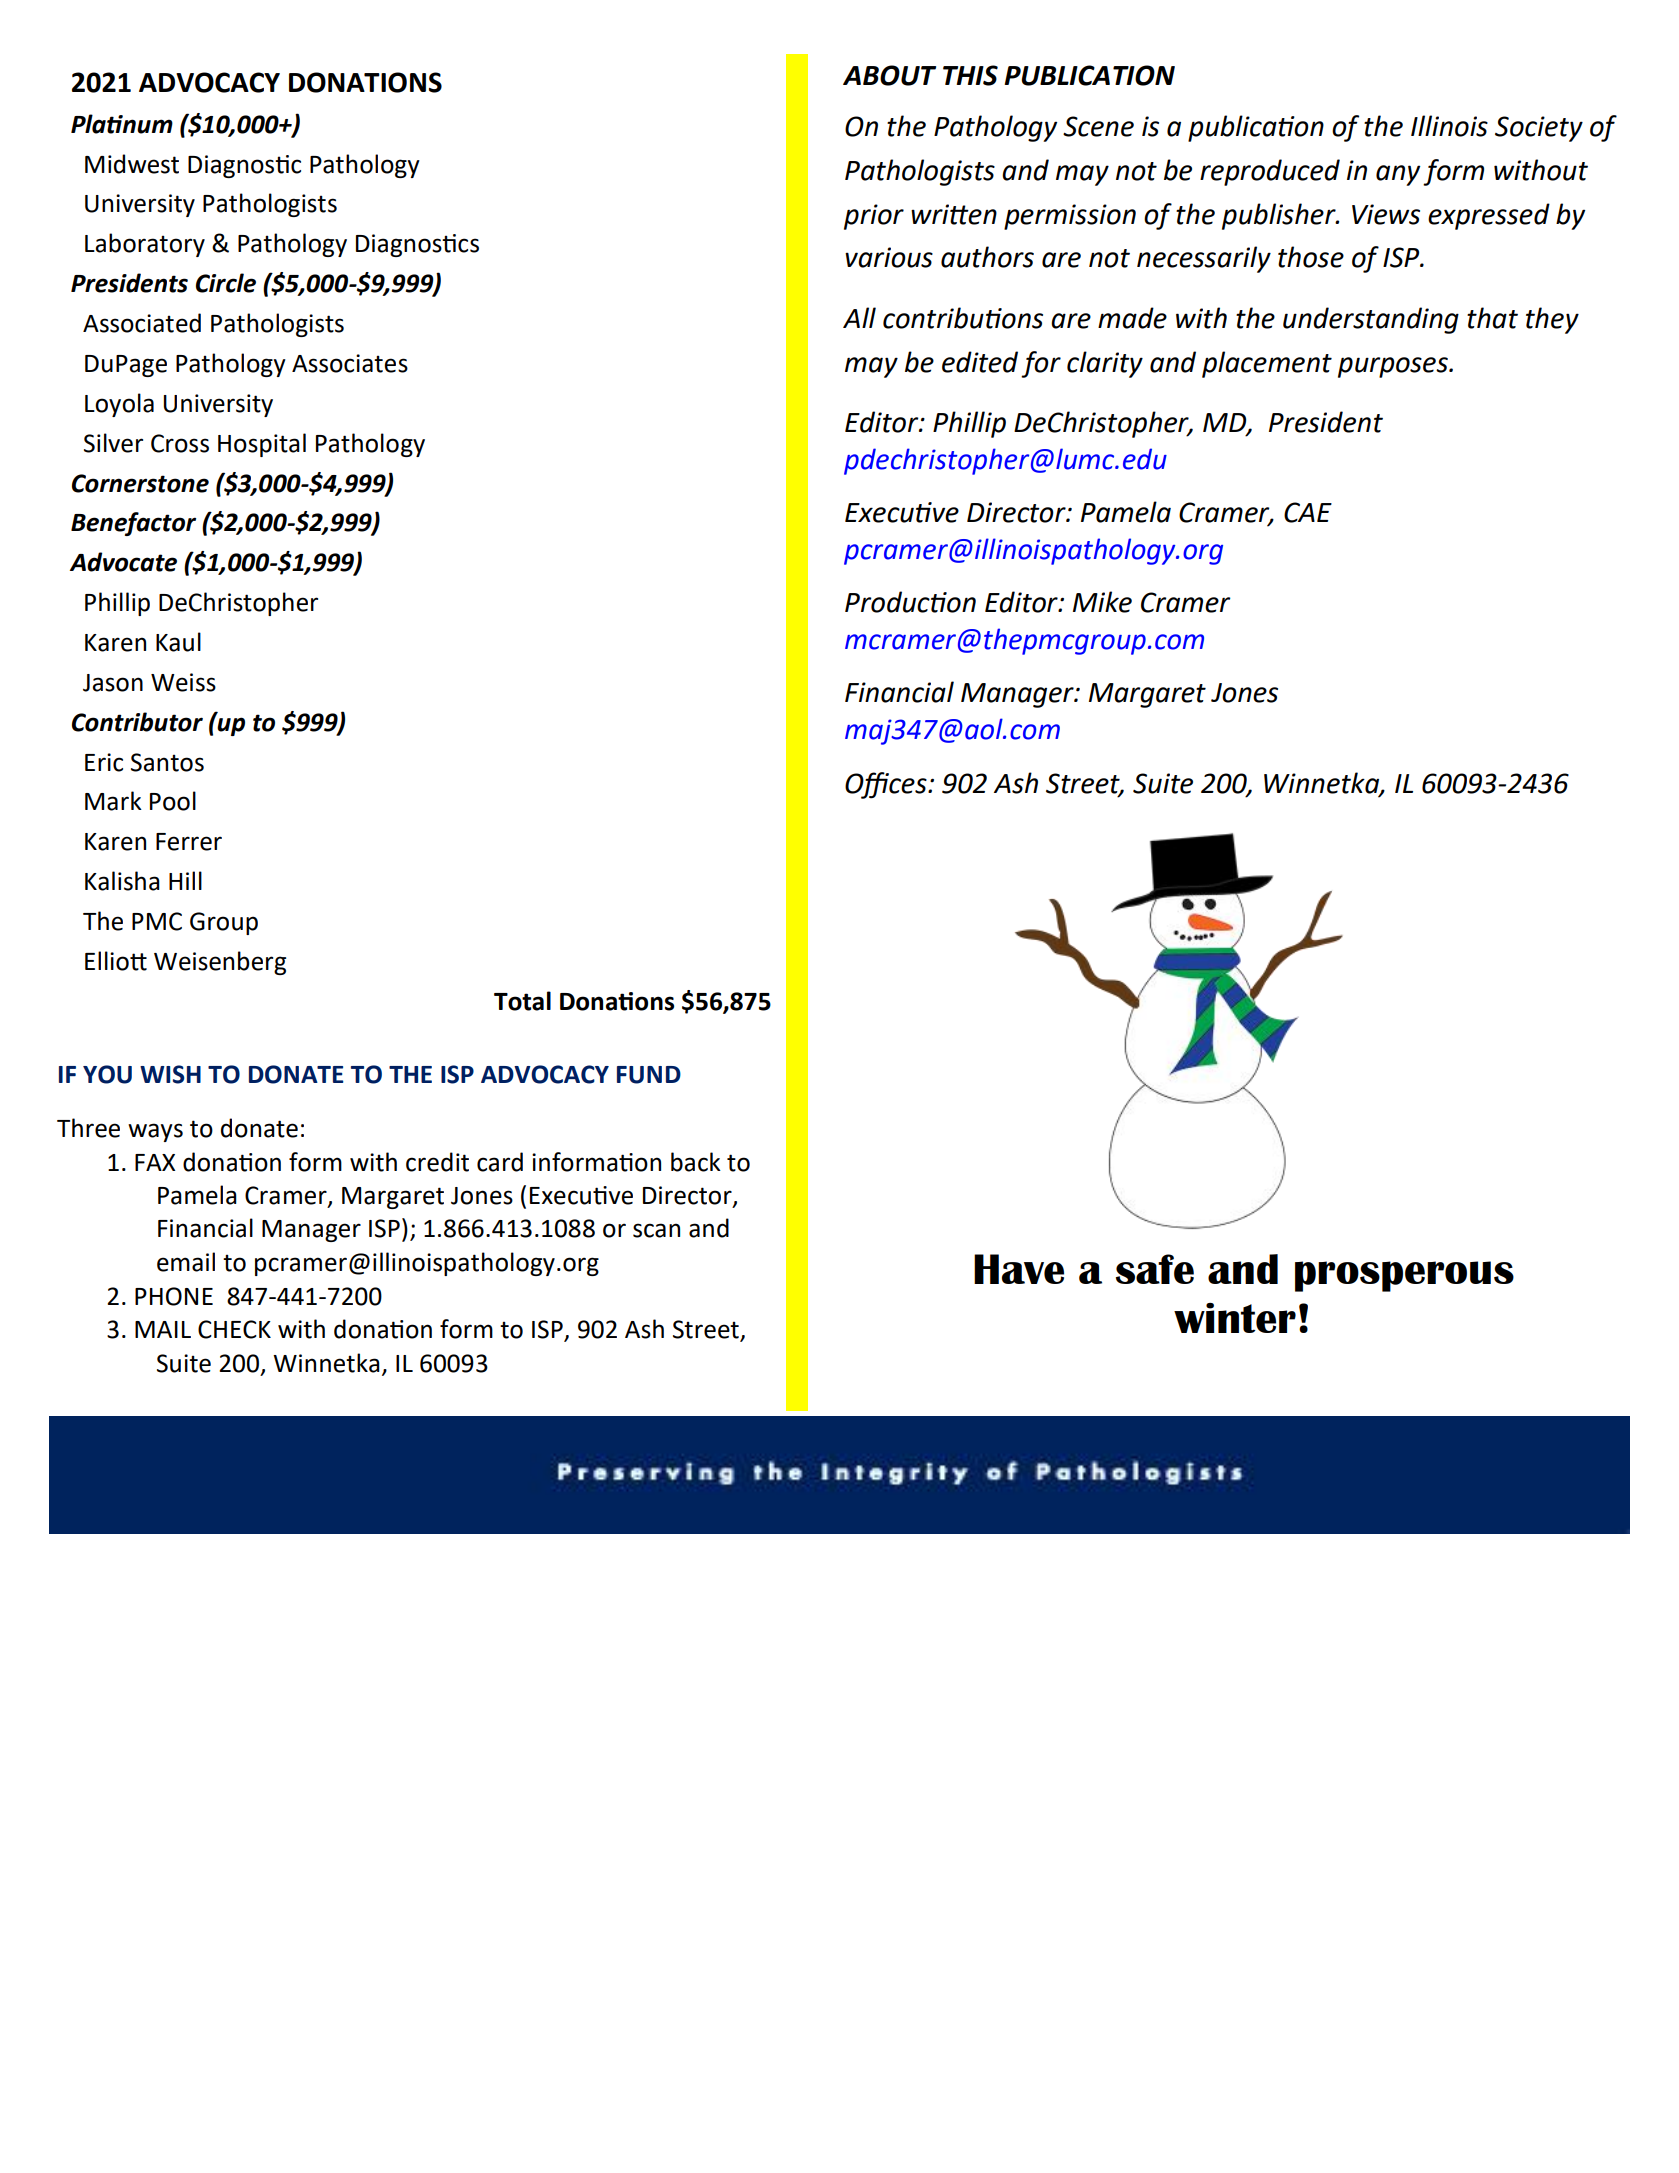 This screenshot has height=2173, width=1679. I want to click on Hospital, so click(262, 445).
